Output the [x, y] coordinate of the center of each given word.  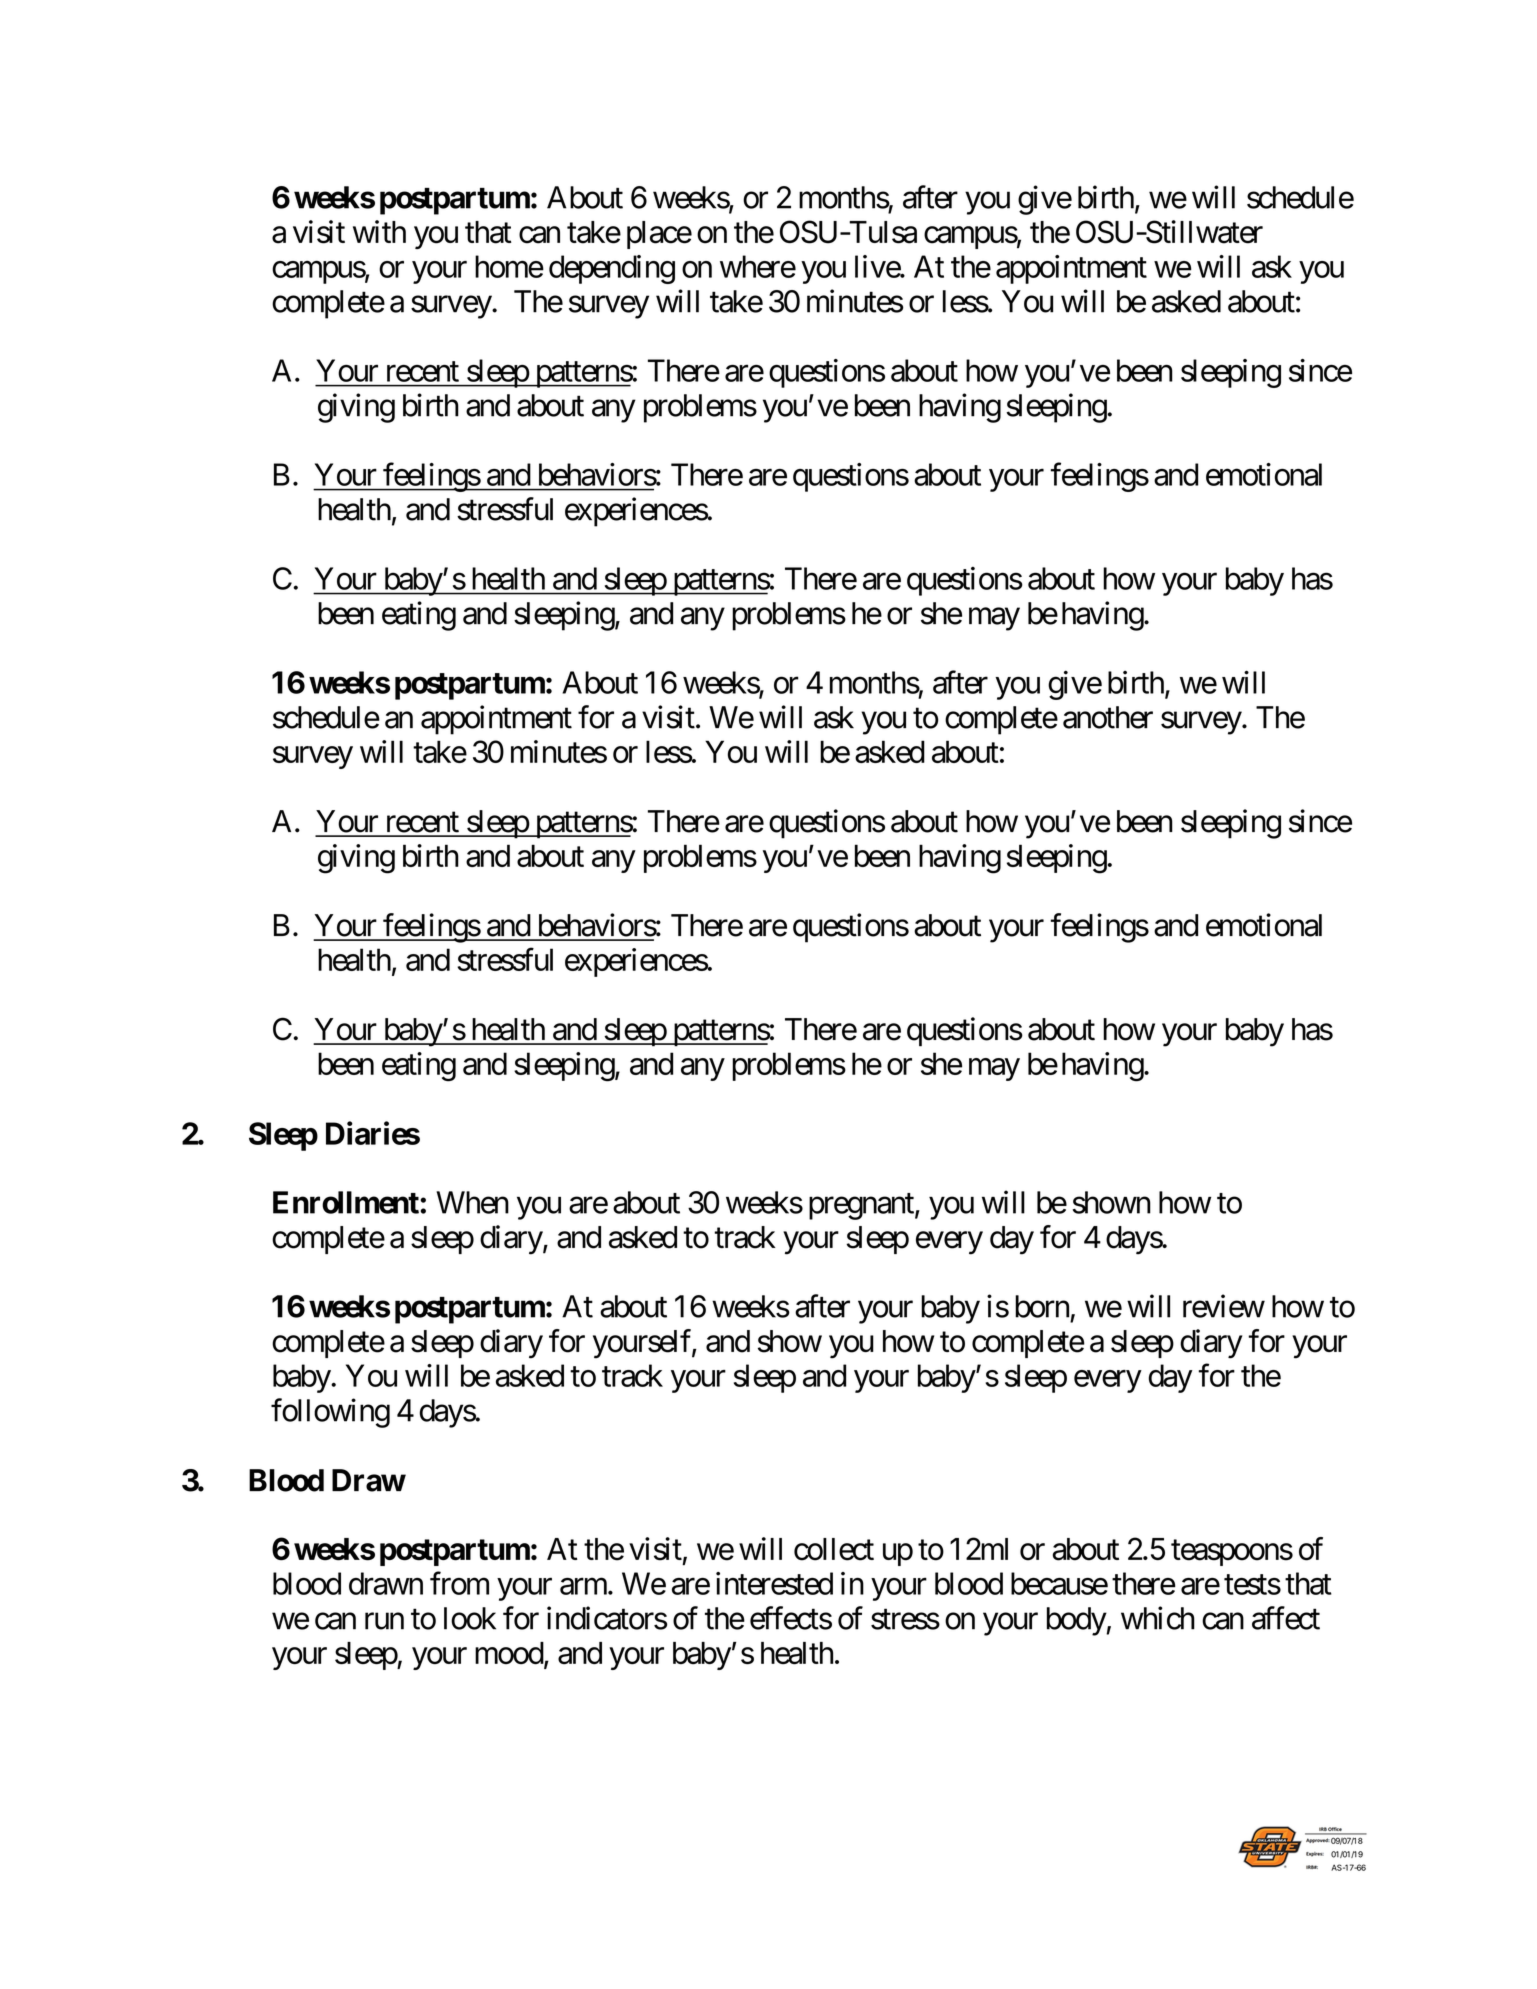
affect [1286, 1618]
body [1077, 1621]
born [1042, 1306]
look [470, 1618]
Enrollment [347, 1202]
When [472, 1202]
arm [583, 1586]
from [459, 1583]
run [384, 1621]
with [379, 231]
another [1108, 717]
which [1158, 1618]
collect [834, 1549]
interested [774, 1583]
